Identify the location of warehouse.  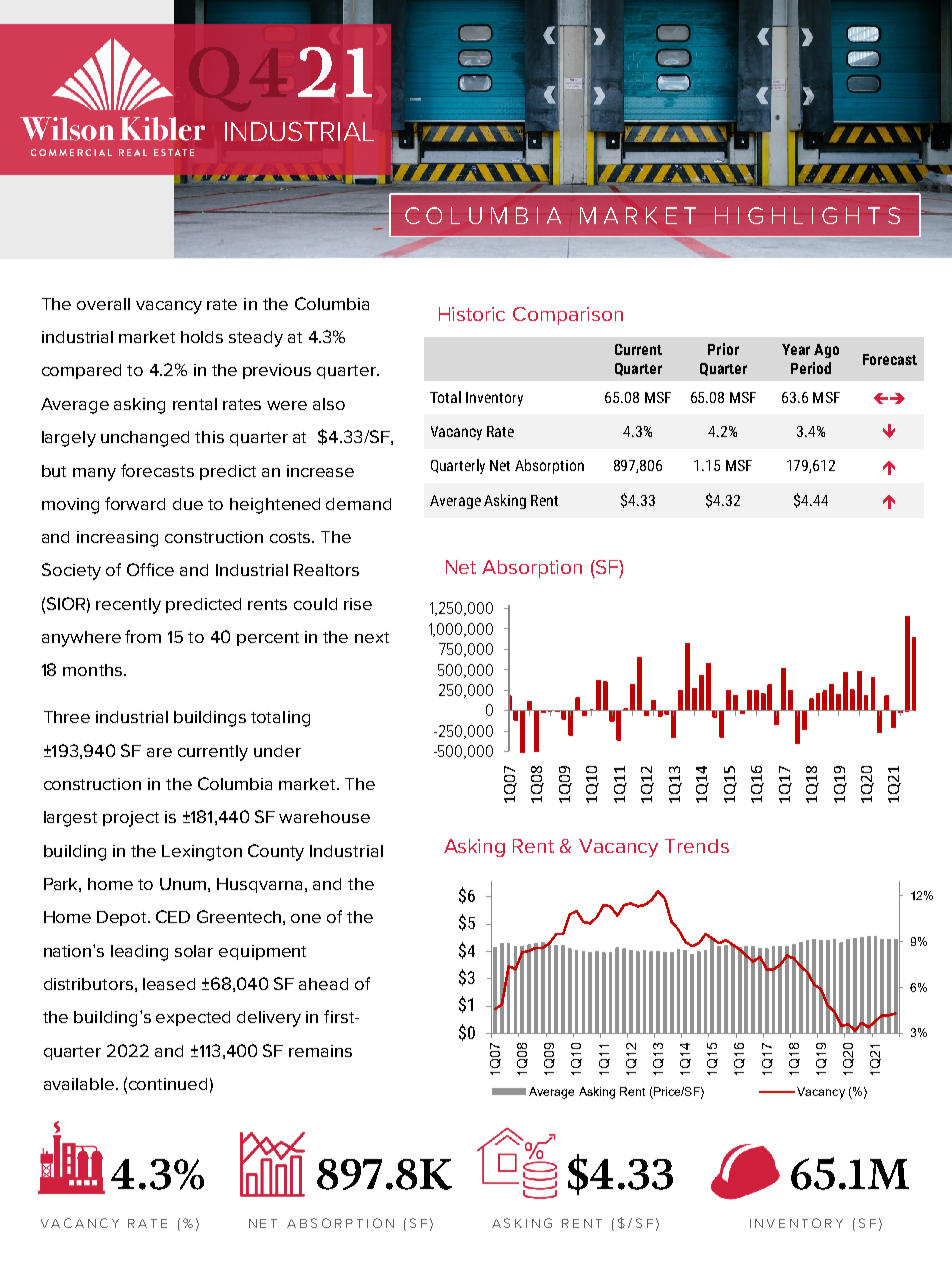
(324, 817).
